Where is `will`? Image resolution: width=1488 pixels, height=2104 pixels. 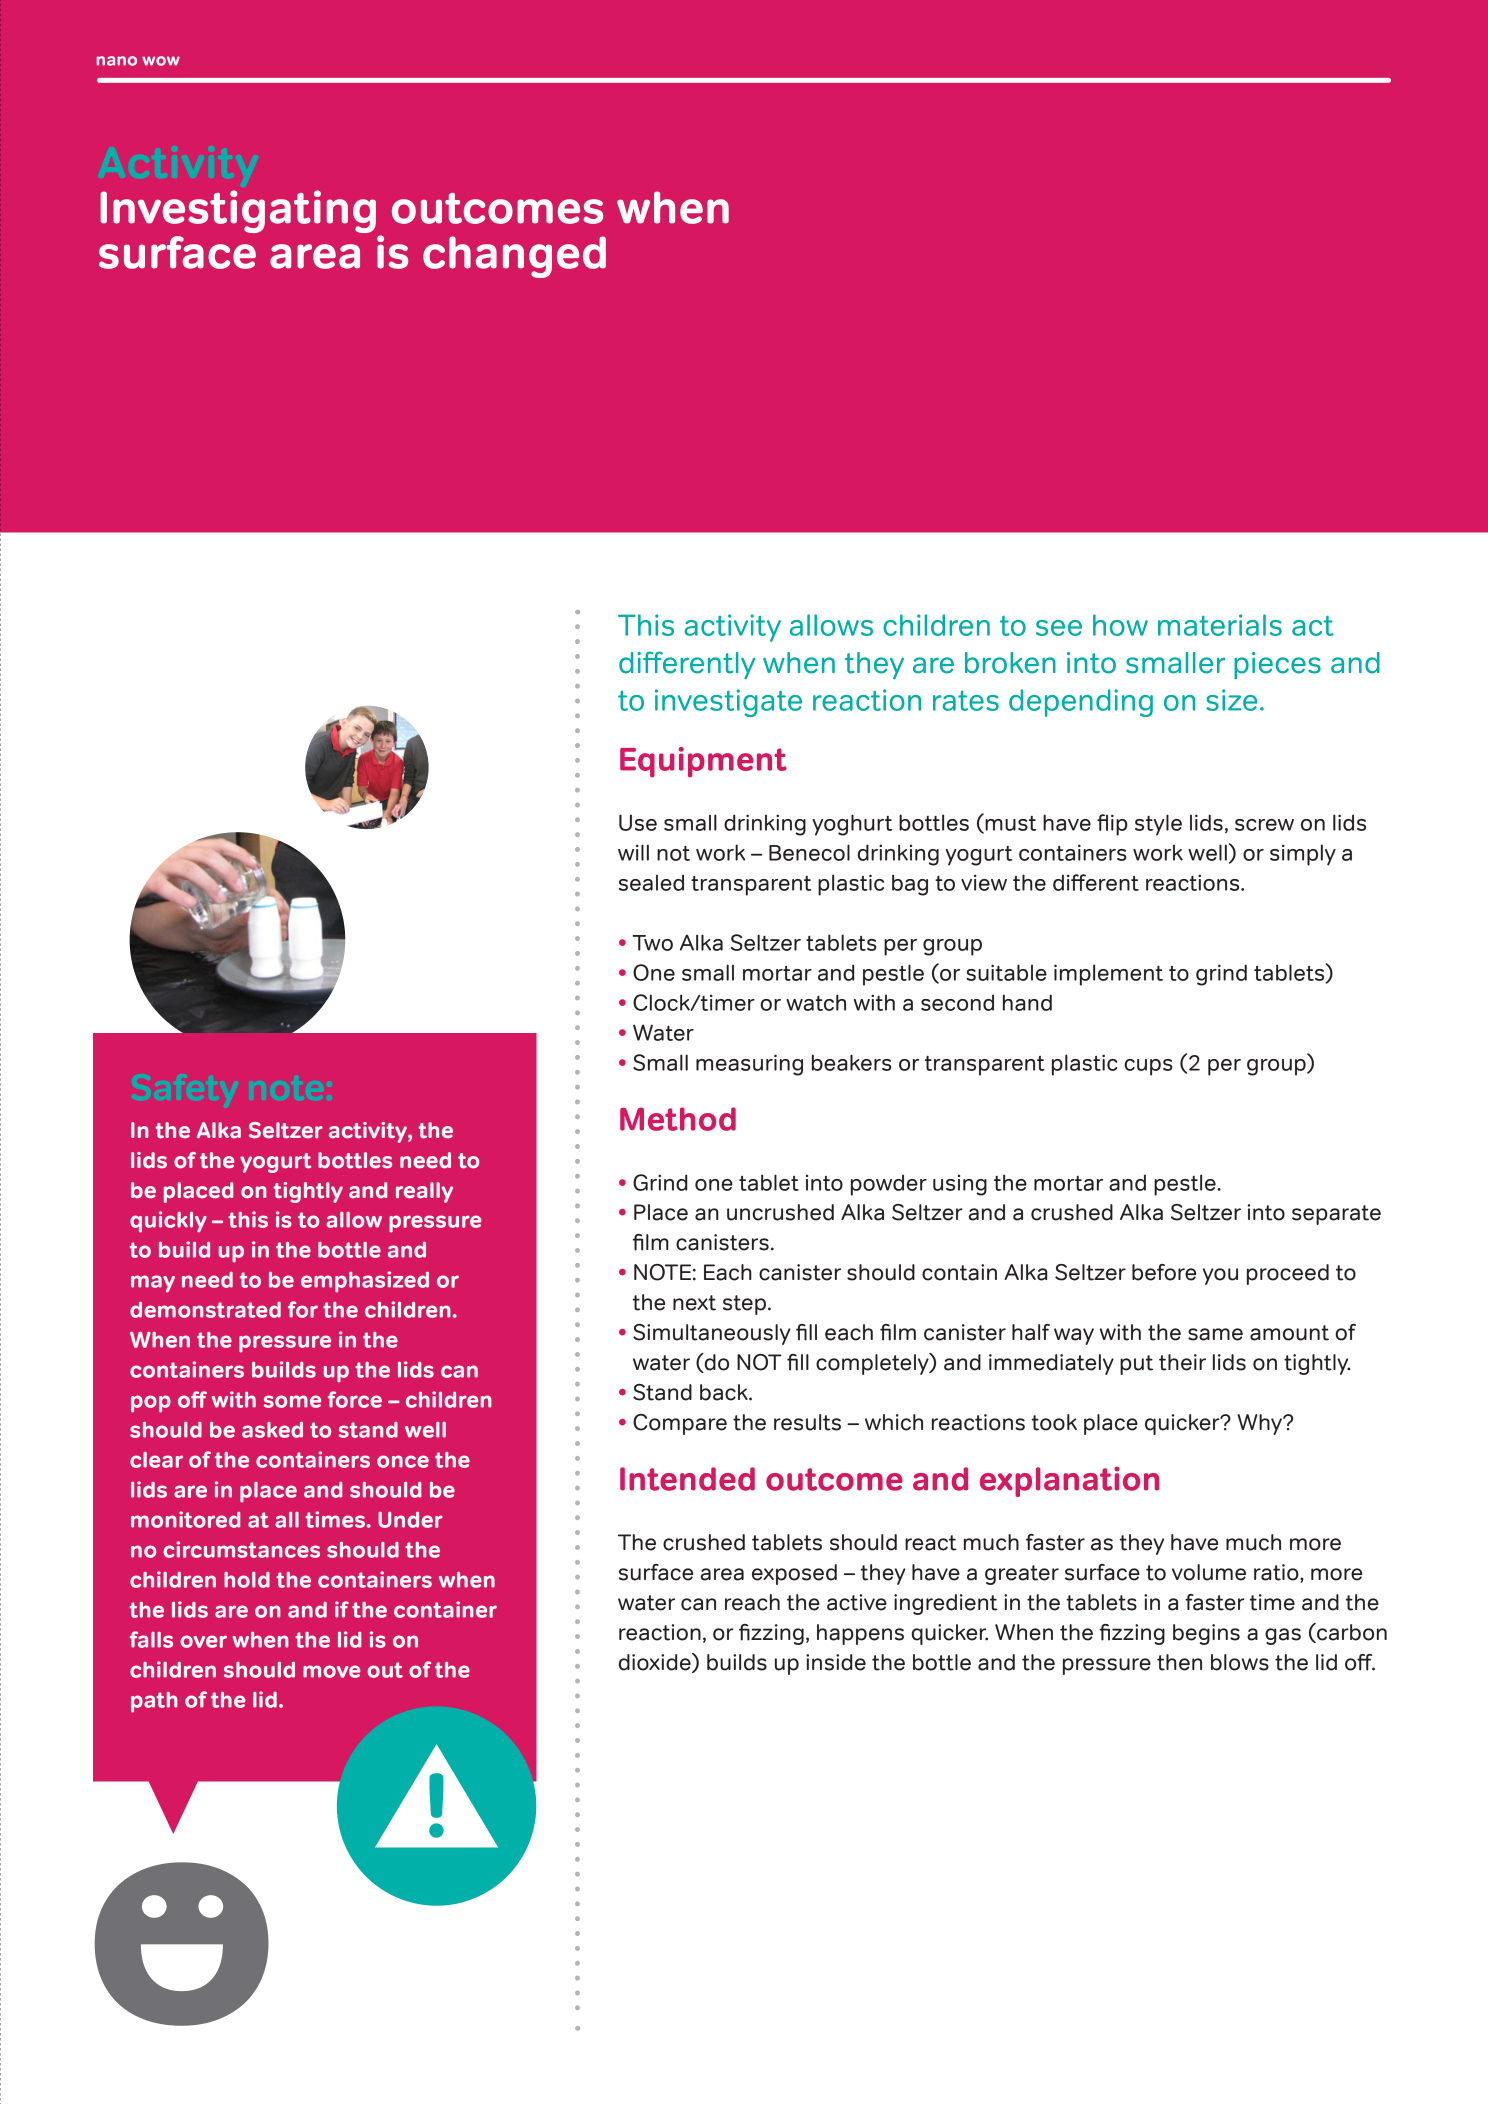
will is located at coordinates (633, 852).
